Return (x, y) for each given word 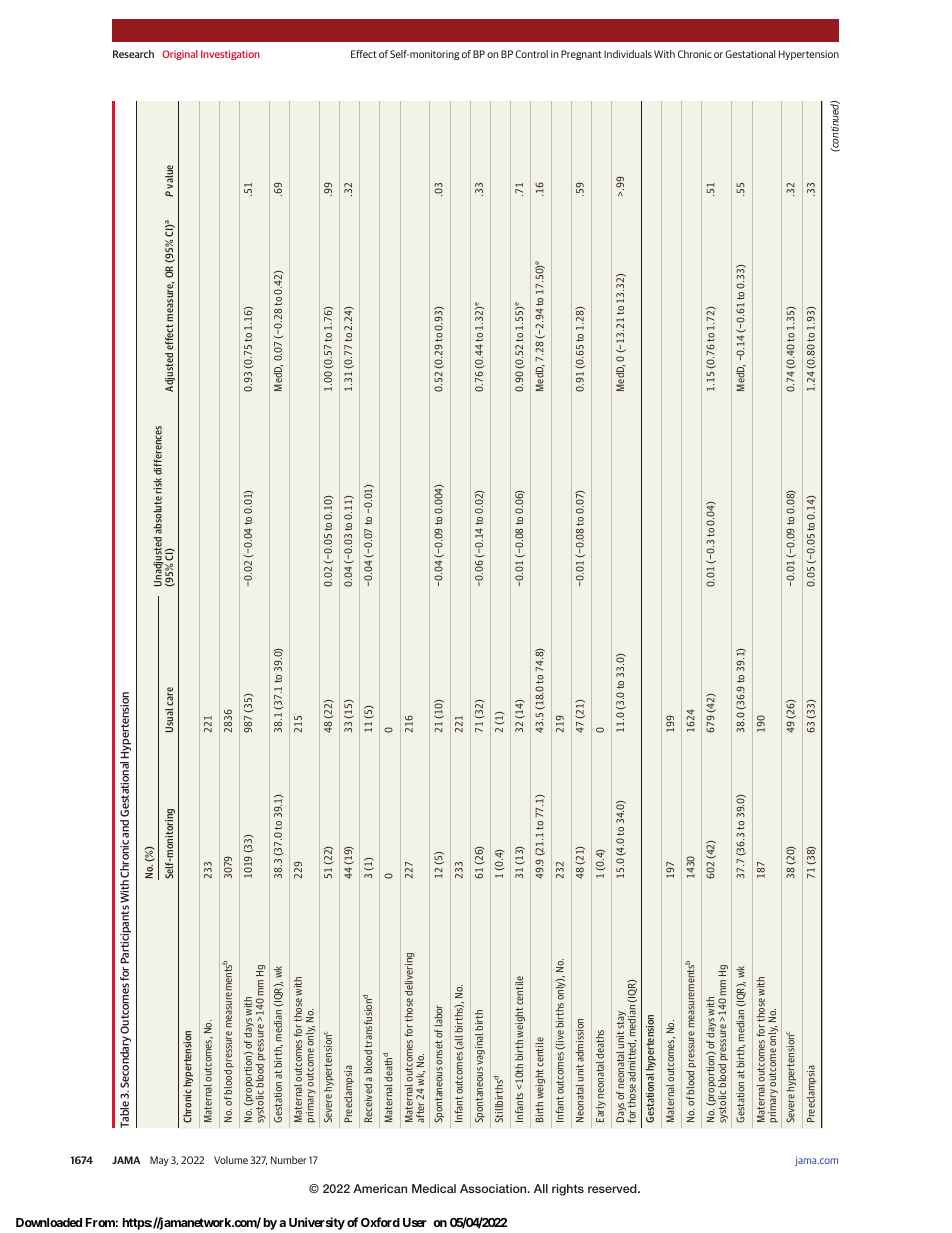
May (159, 1161)
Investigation (230, 55)
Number (289, 1160)
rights (568, 1190)
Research (133, 54)
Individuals (628, 54)
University (317, 1223)
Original (180, 55)
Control (531, 54)
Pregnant (581, 55)
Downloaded (49, 1222)
